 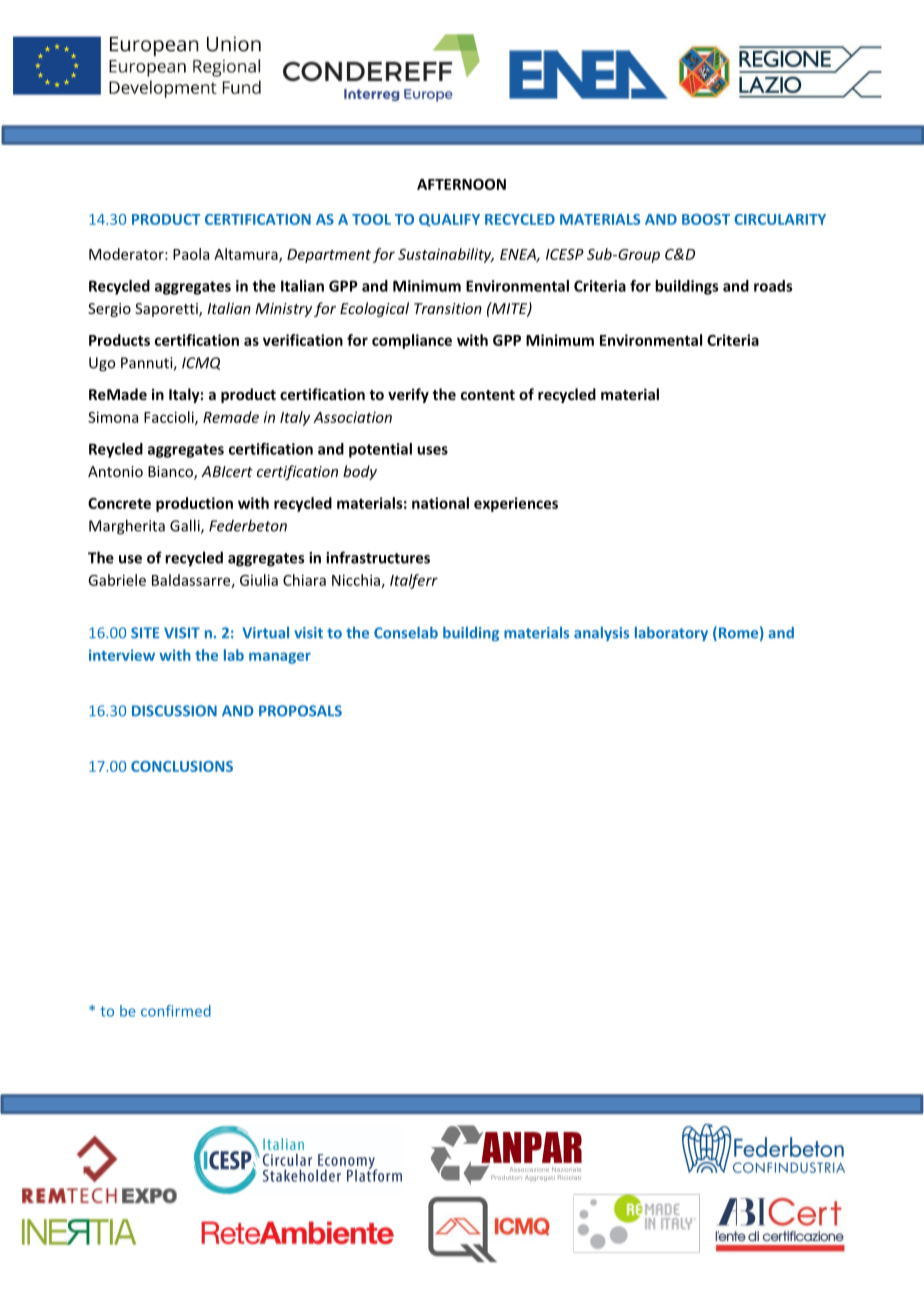 I want to click on SITE, so click(x=145, y=633).
